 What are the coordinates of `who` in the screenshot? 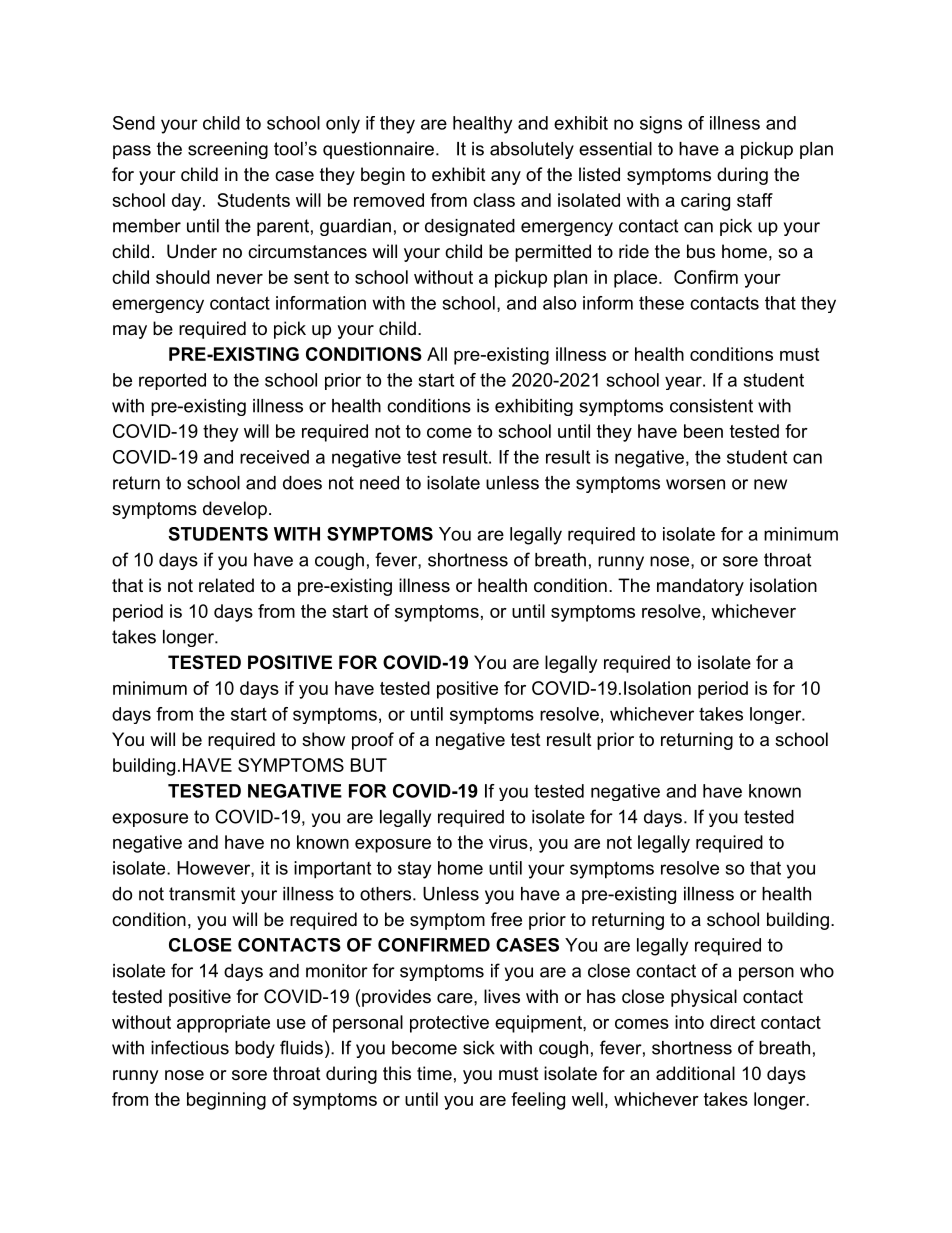 It's located at (817, 971).
